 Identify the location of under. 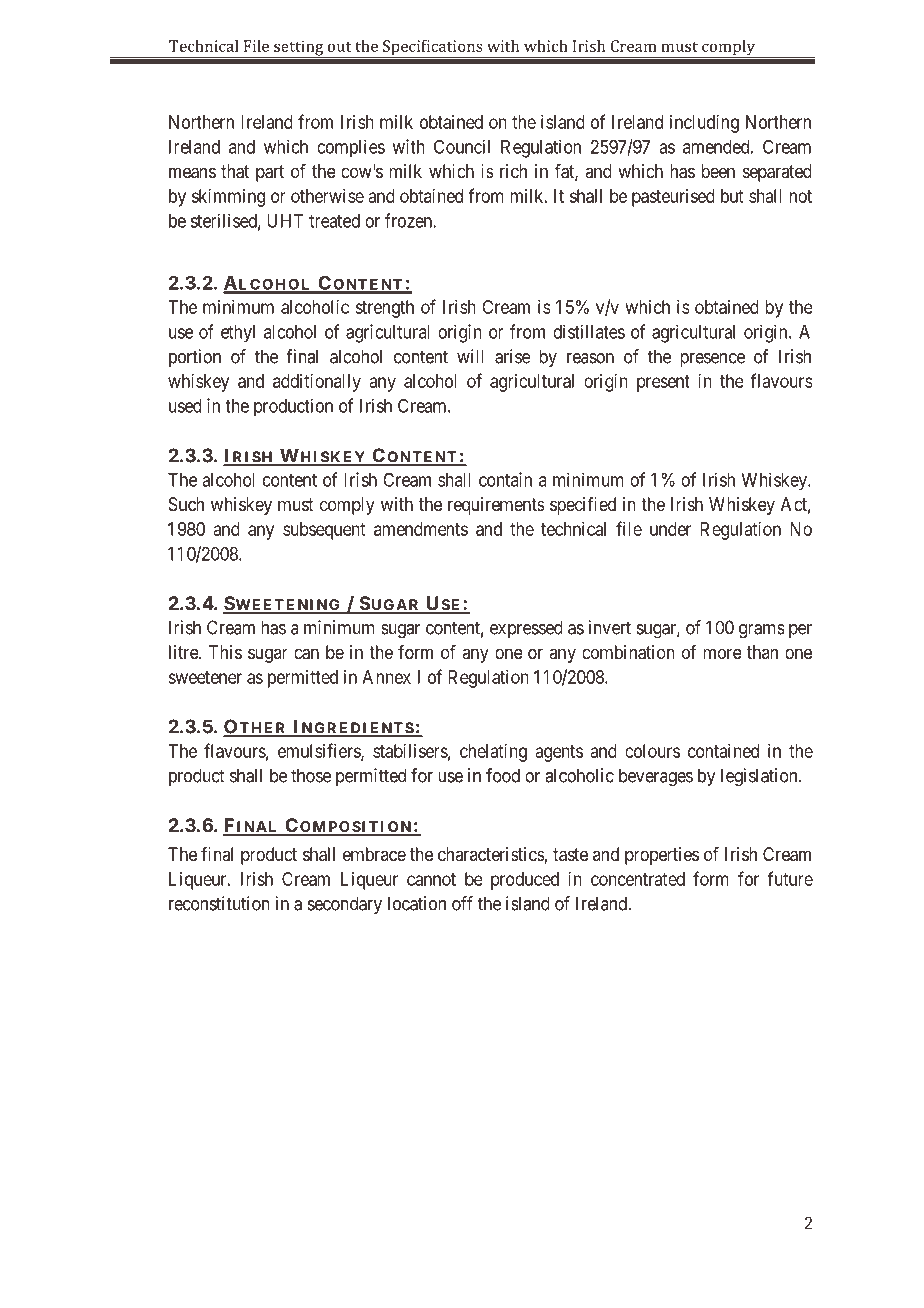
(670, 529).
